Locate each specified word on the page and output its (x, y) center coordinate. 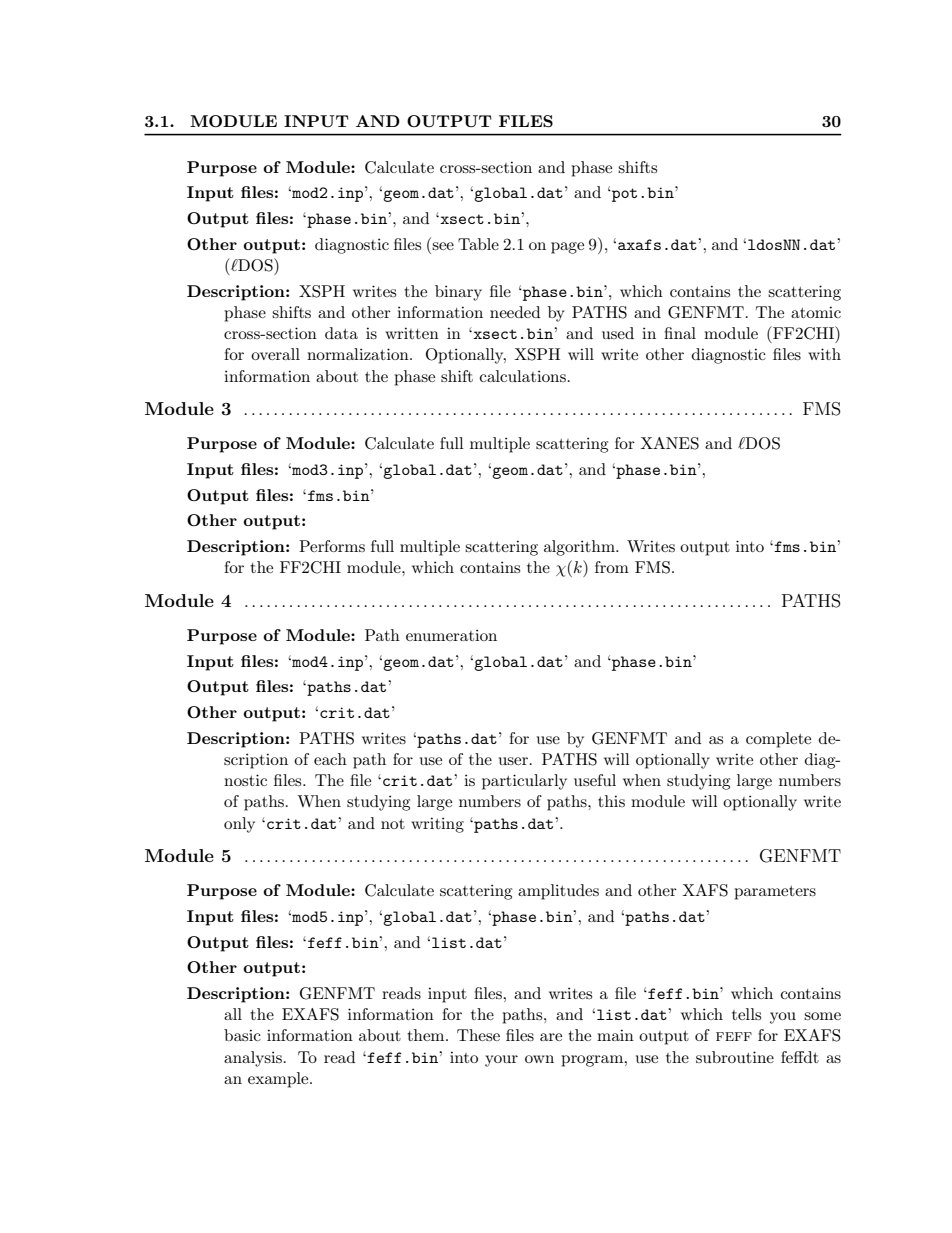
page (567, 248)
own (539, 1059)
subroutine (735, 1057)
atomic (816, 312)
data (341, 333)
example (279, 1080)
